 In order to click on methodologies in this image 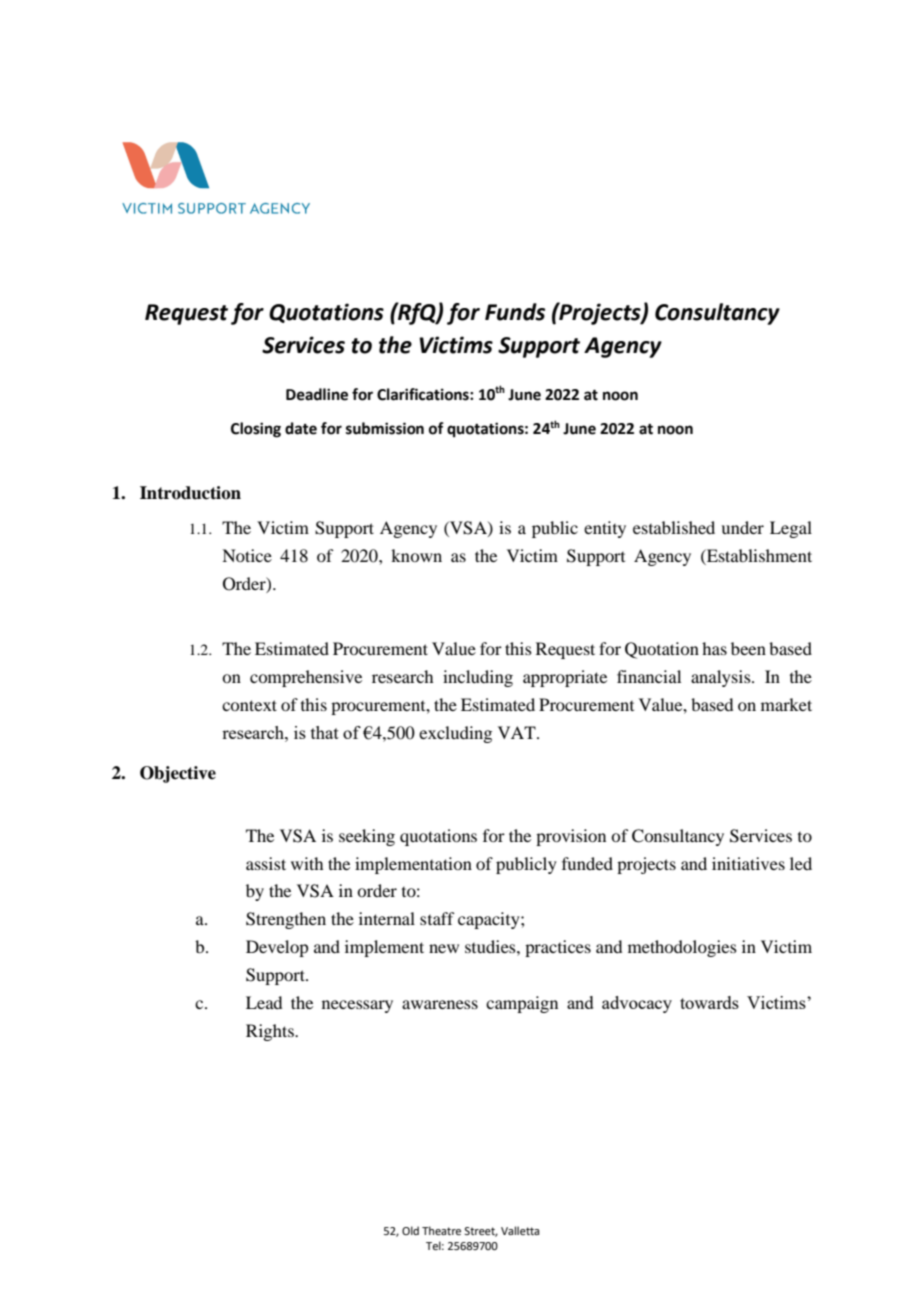, I will do `click(682, 948)`.
